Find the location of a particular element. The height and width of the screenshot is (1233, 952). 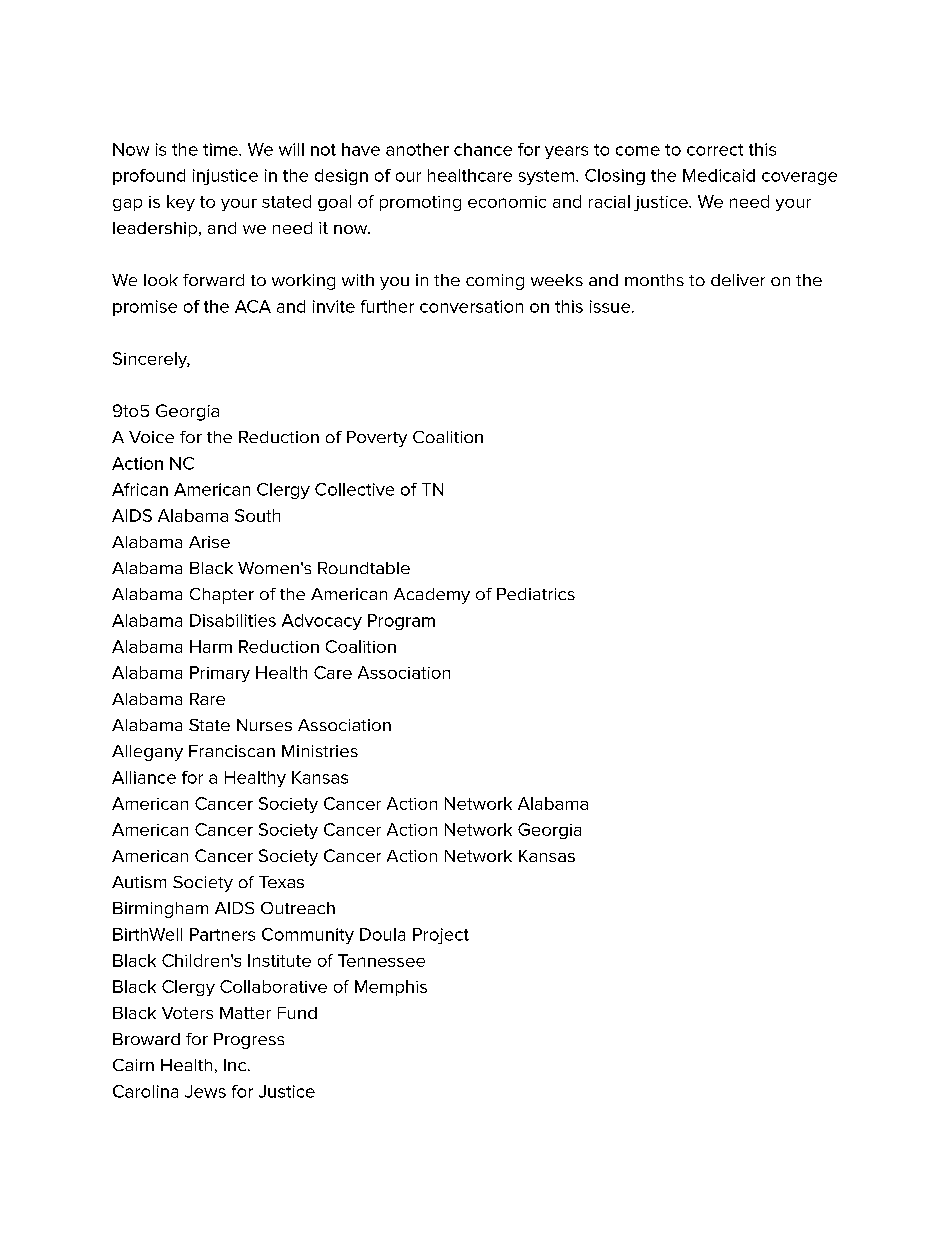

Voice is located at coordinates (151, 437).
